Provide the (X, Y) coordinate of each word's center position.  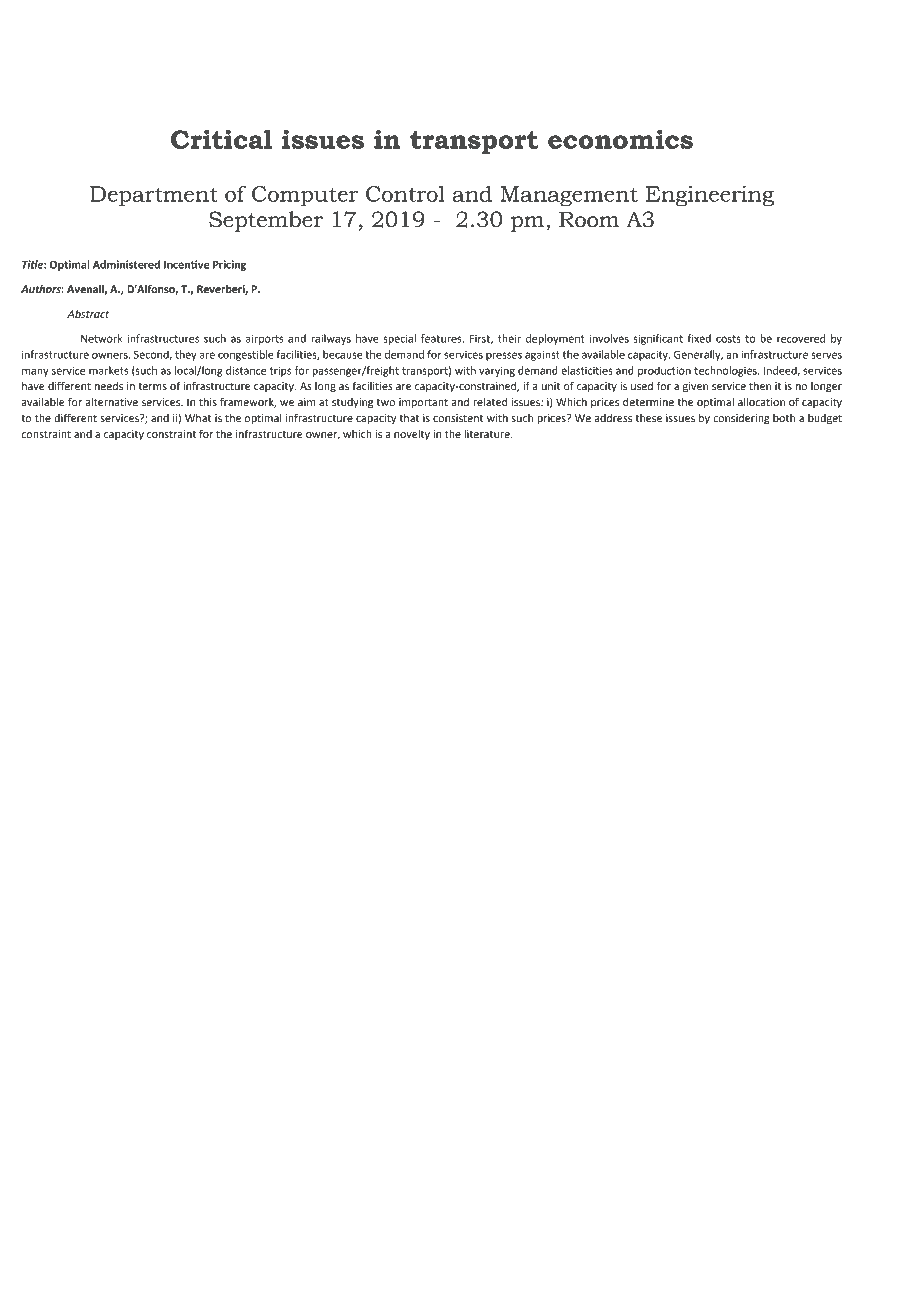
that (409, 418)
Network (102, 338)
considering (741, 419)
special (399, 339)
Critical (221, 139)
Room (589, 220)
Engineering (710, 196)
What (198, 418)
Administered (126, 264)
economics (620, 139)
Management (569, 196)
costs (728, 339)
